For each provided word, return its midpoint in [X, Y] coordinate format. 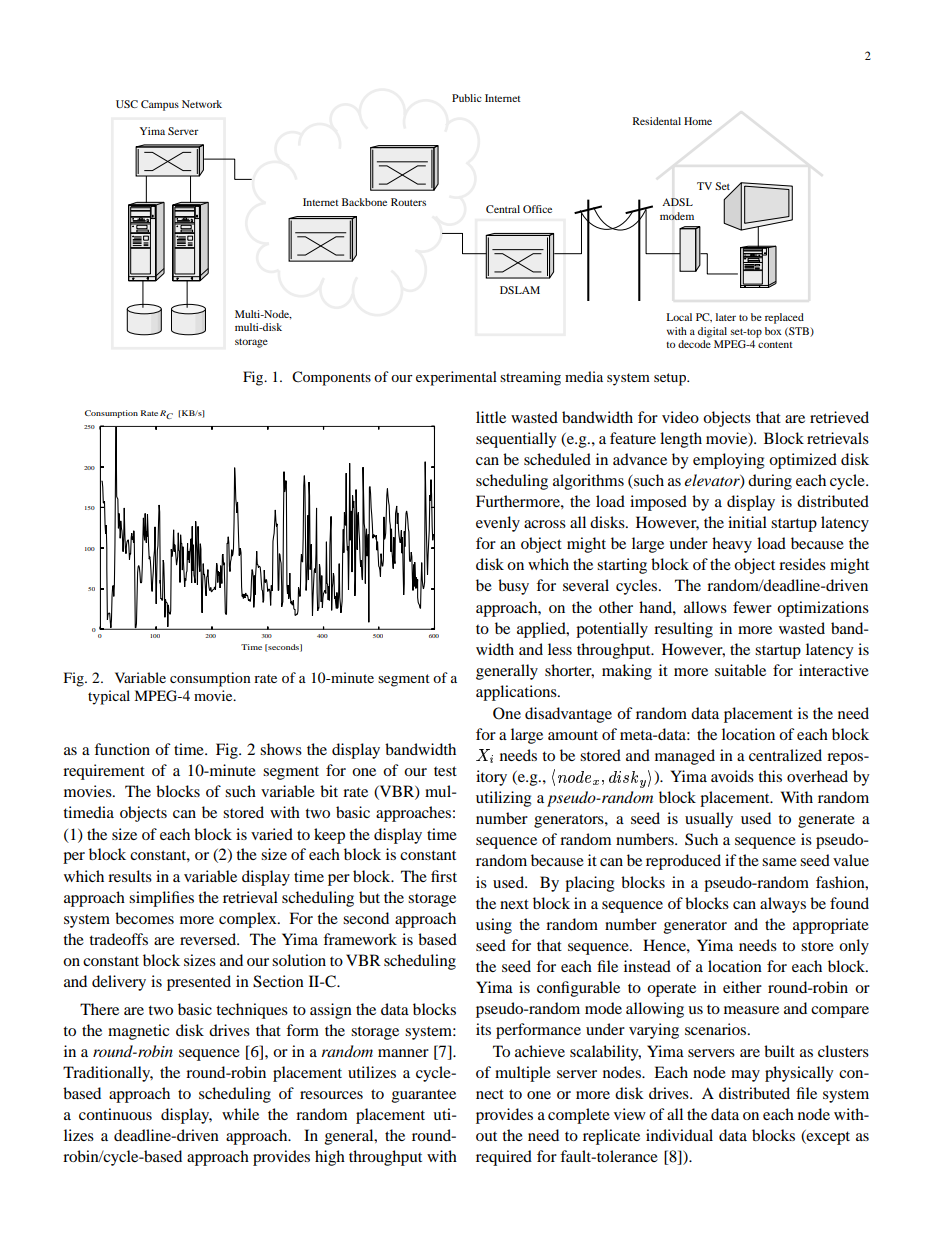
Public [467, 98]
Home [698, 121]
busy [513, 587]
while [240, 1114]
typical [109, 697]
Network [202, 104]
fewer [752, 607]
